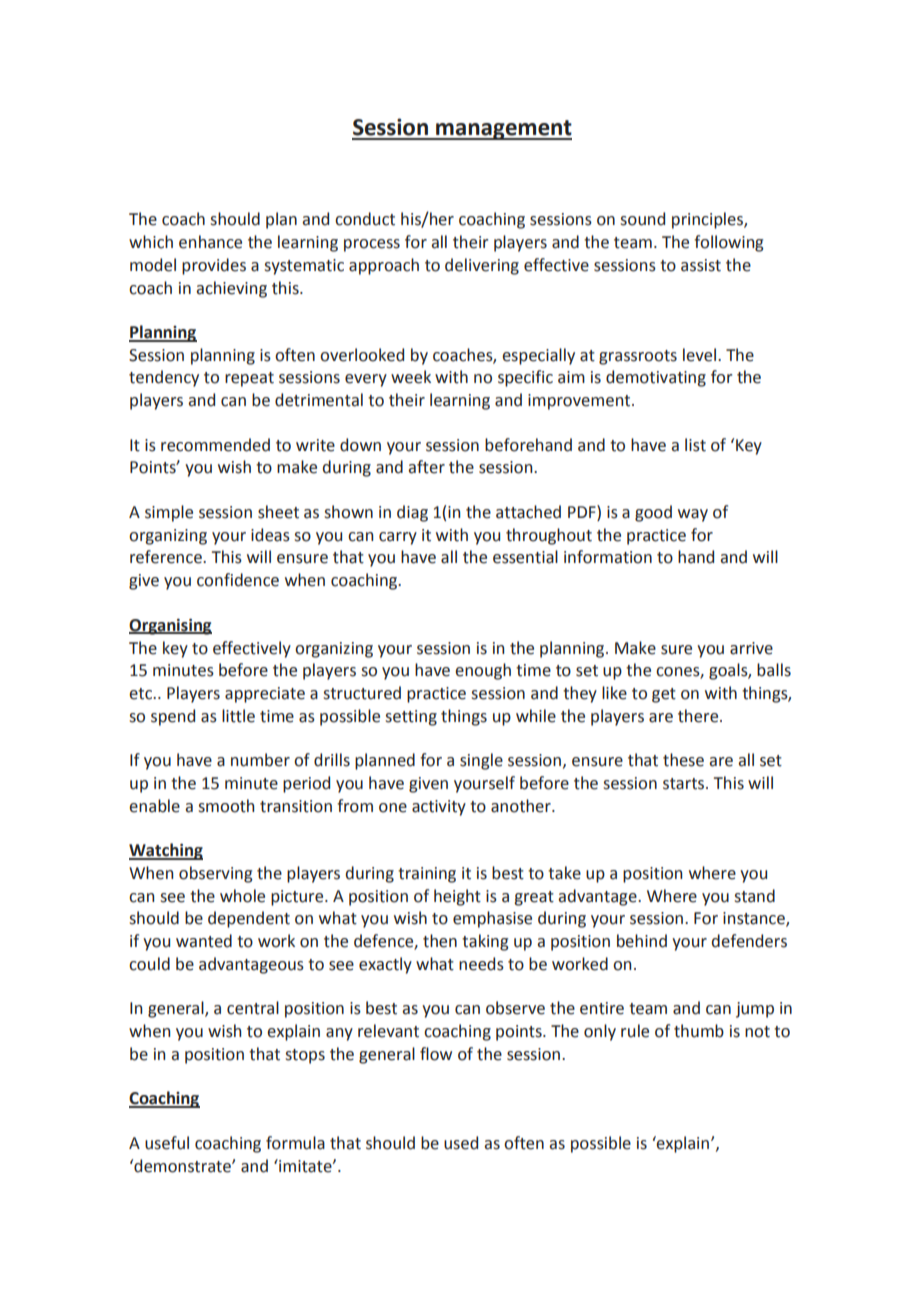 The width and height of the screenshot is (924, 1307). I want to click on smooth, so click(226, 806).
